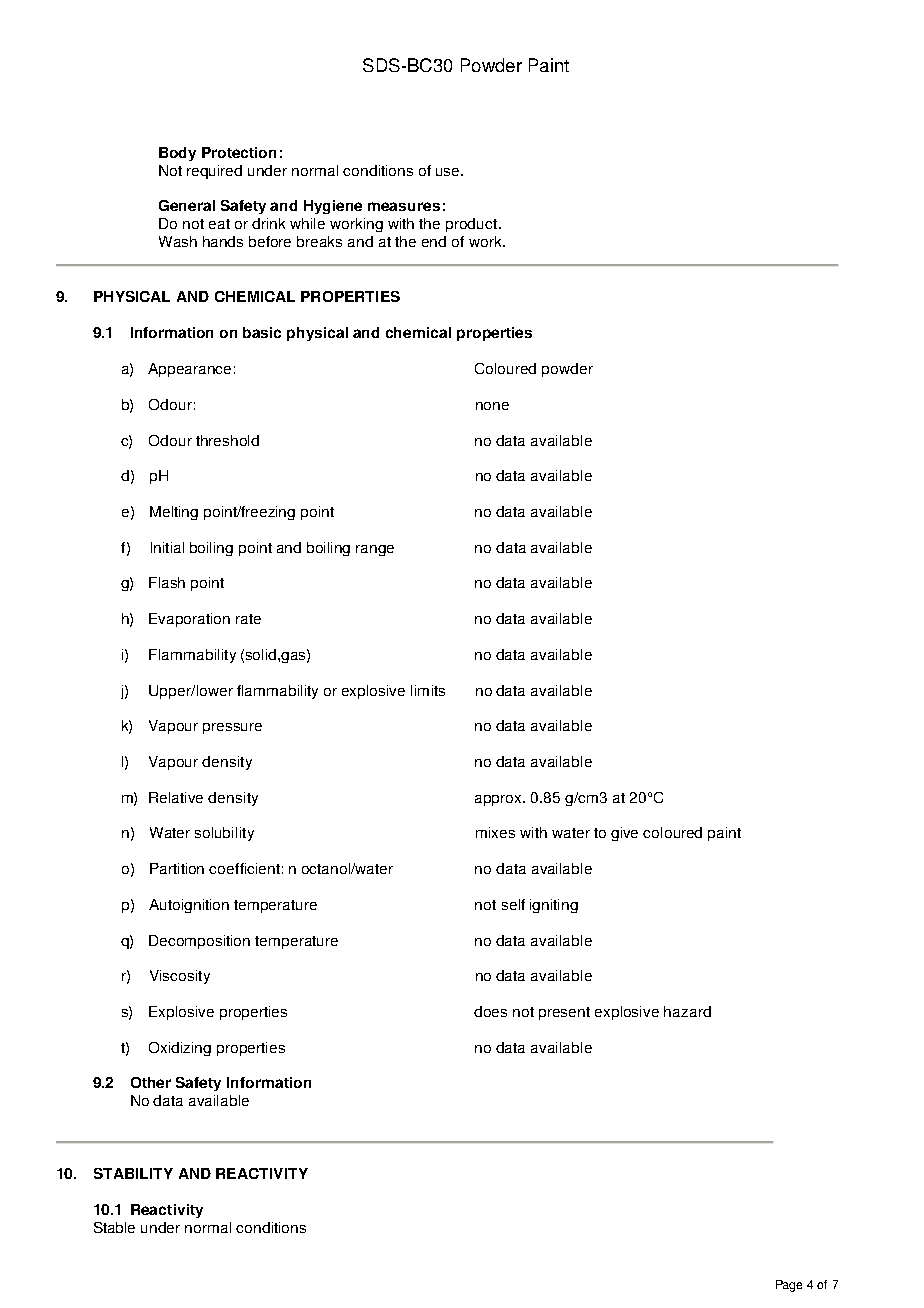 The height and width of the image is (1308, 924). What do you see at coordinates (789, 1286) in the image?
I see `Page` at bounding box center [789, 1286].
